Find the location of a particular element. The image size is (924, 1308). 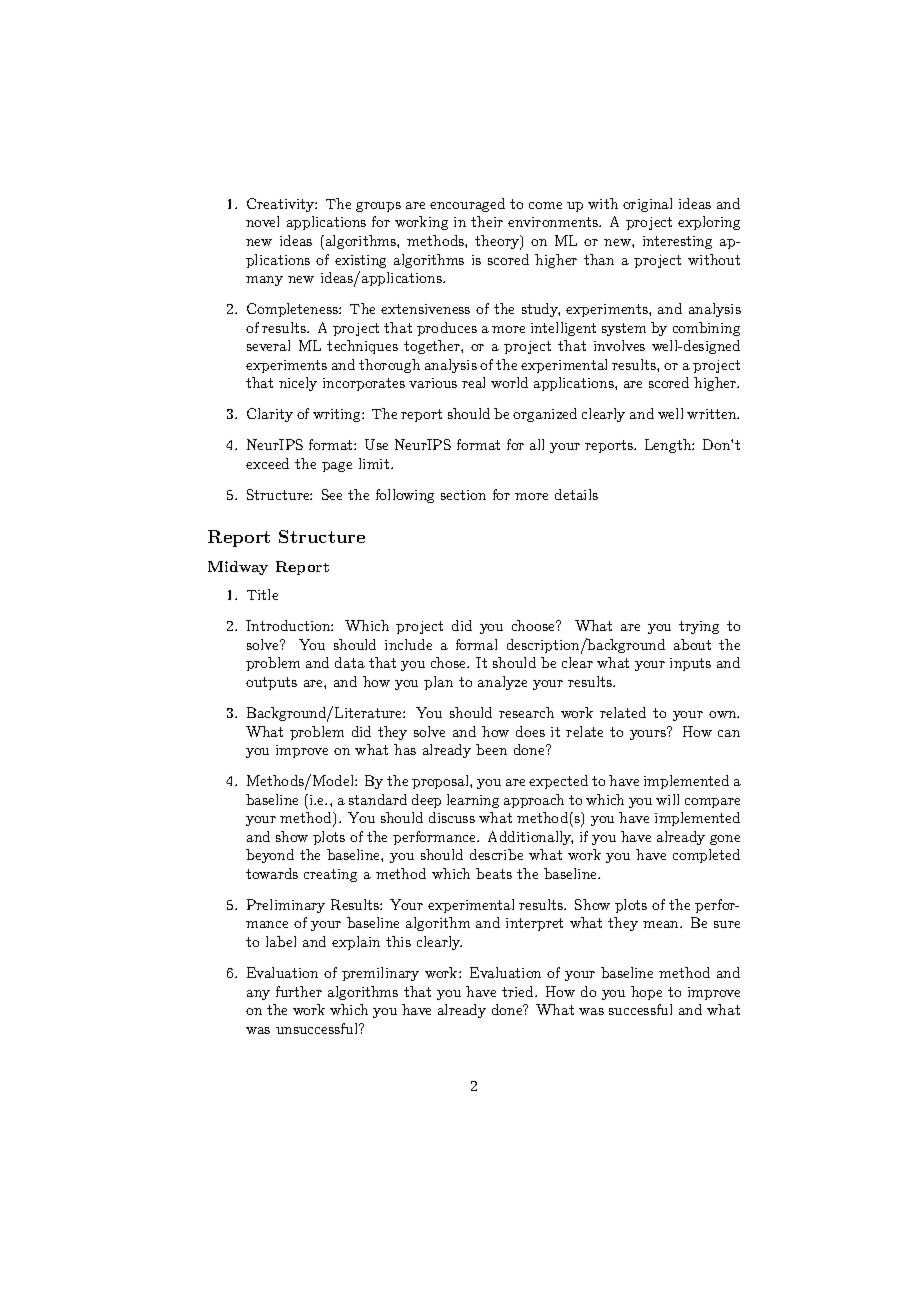

trying is located at coordinates (699, 627).
